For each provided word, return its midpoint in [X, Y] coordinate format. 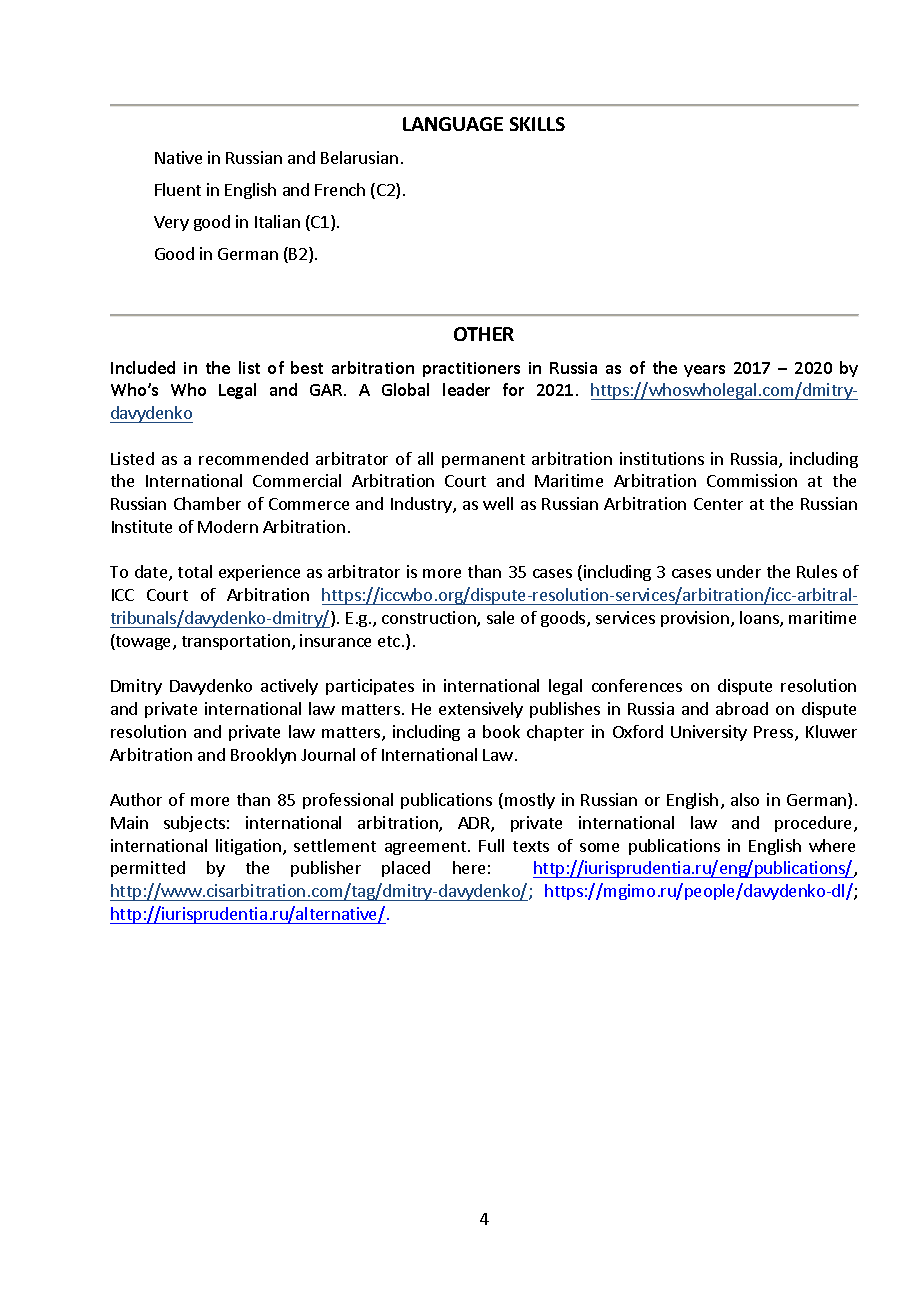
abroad [742, 708]
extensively [481, 710]
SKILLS [537, 124]
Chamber [207, 503]
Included [143, 367]
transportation [236, 642]
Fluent [178, 189]
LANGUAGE [453, 124]
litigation [248, 847]
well [498, 503]
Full [491, 845]
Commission [752, 480]
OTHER [484, 334]
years [704, 371]
